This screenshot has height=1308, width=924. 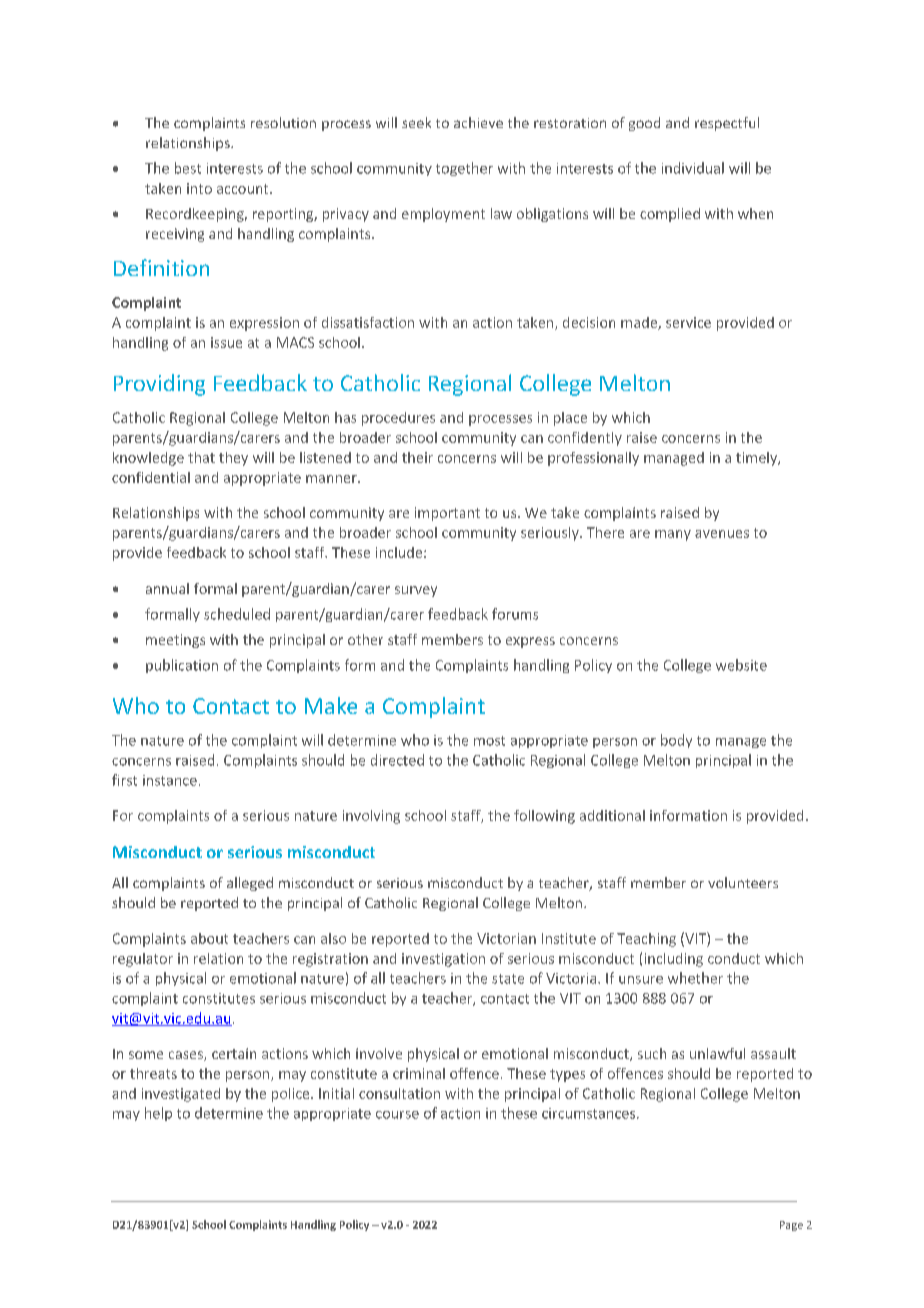 What do you see at coordinates (398, 419) in the screenshot?
I see `procedures` at bounding box center [398, 419].
